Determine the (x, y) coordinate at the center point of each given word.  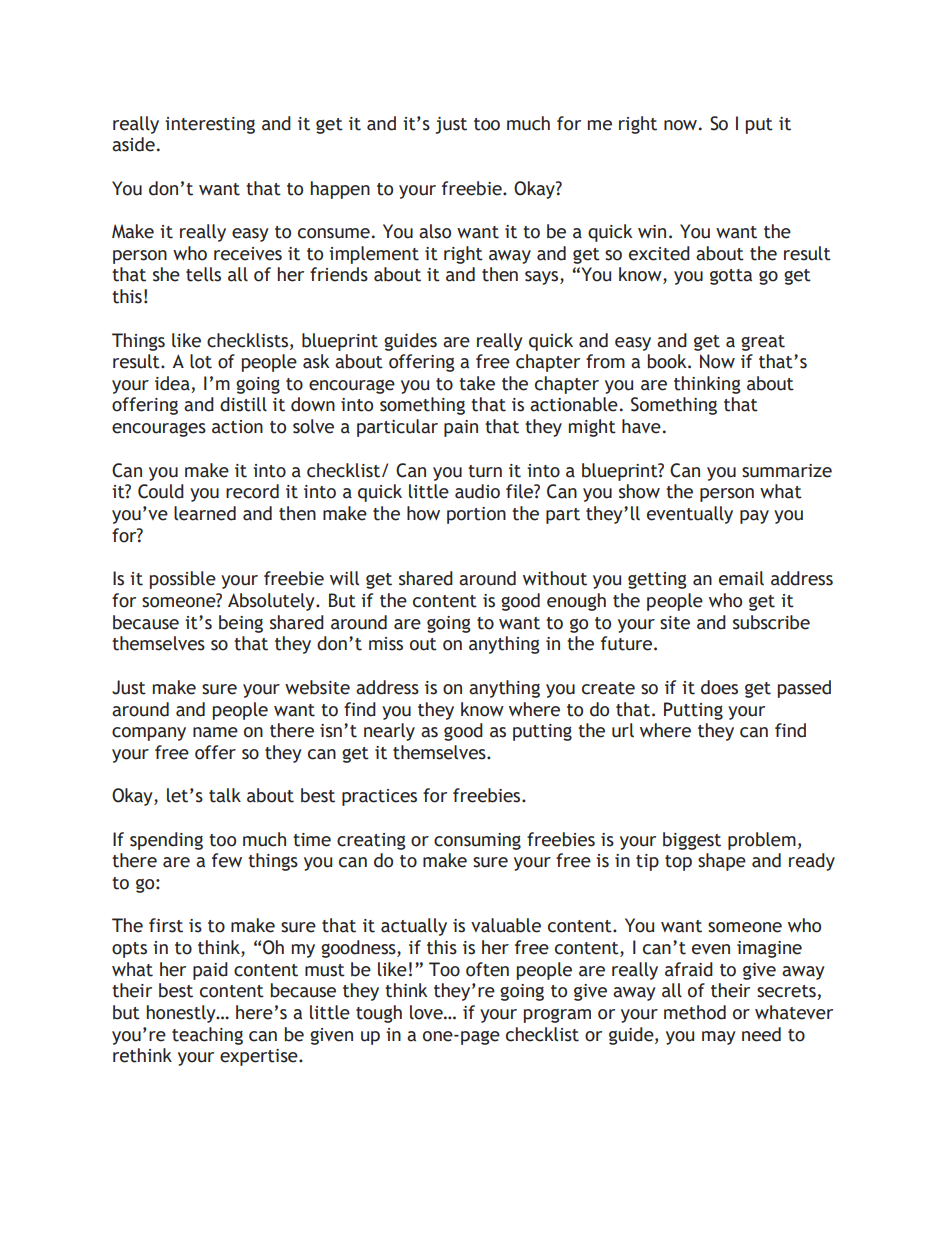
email (741, 578)
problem (762, 841)
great (763, 343)
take (477, 383)
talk (225, 795)
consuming (477, 841)
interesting (210, 125)
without (555, 578)
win (652, 231)
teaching (207, 1036)
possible (183, 580)
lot (201, 361)
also (435, 231)
